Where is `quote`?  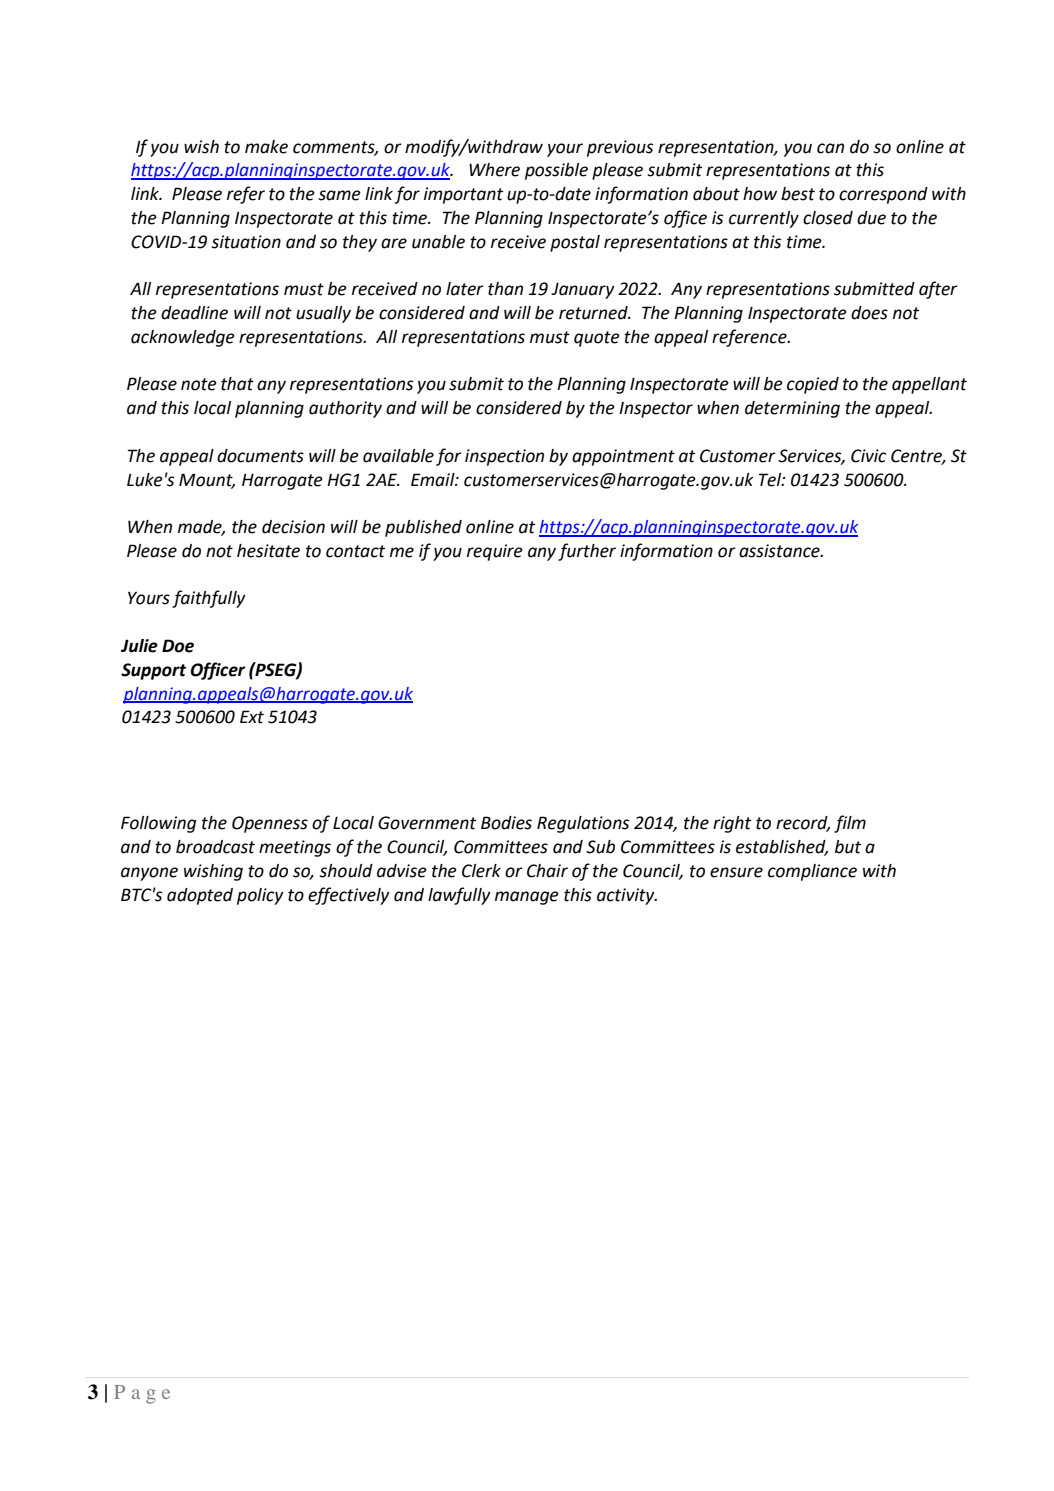 quote is located at coordinates (597, 339).
